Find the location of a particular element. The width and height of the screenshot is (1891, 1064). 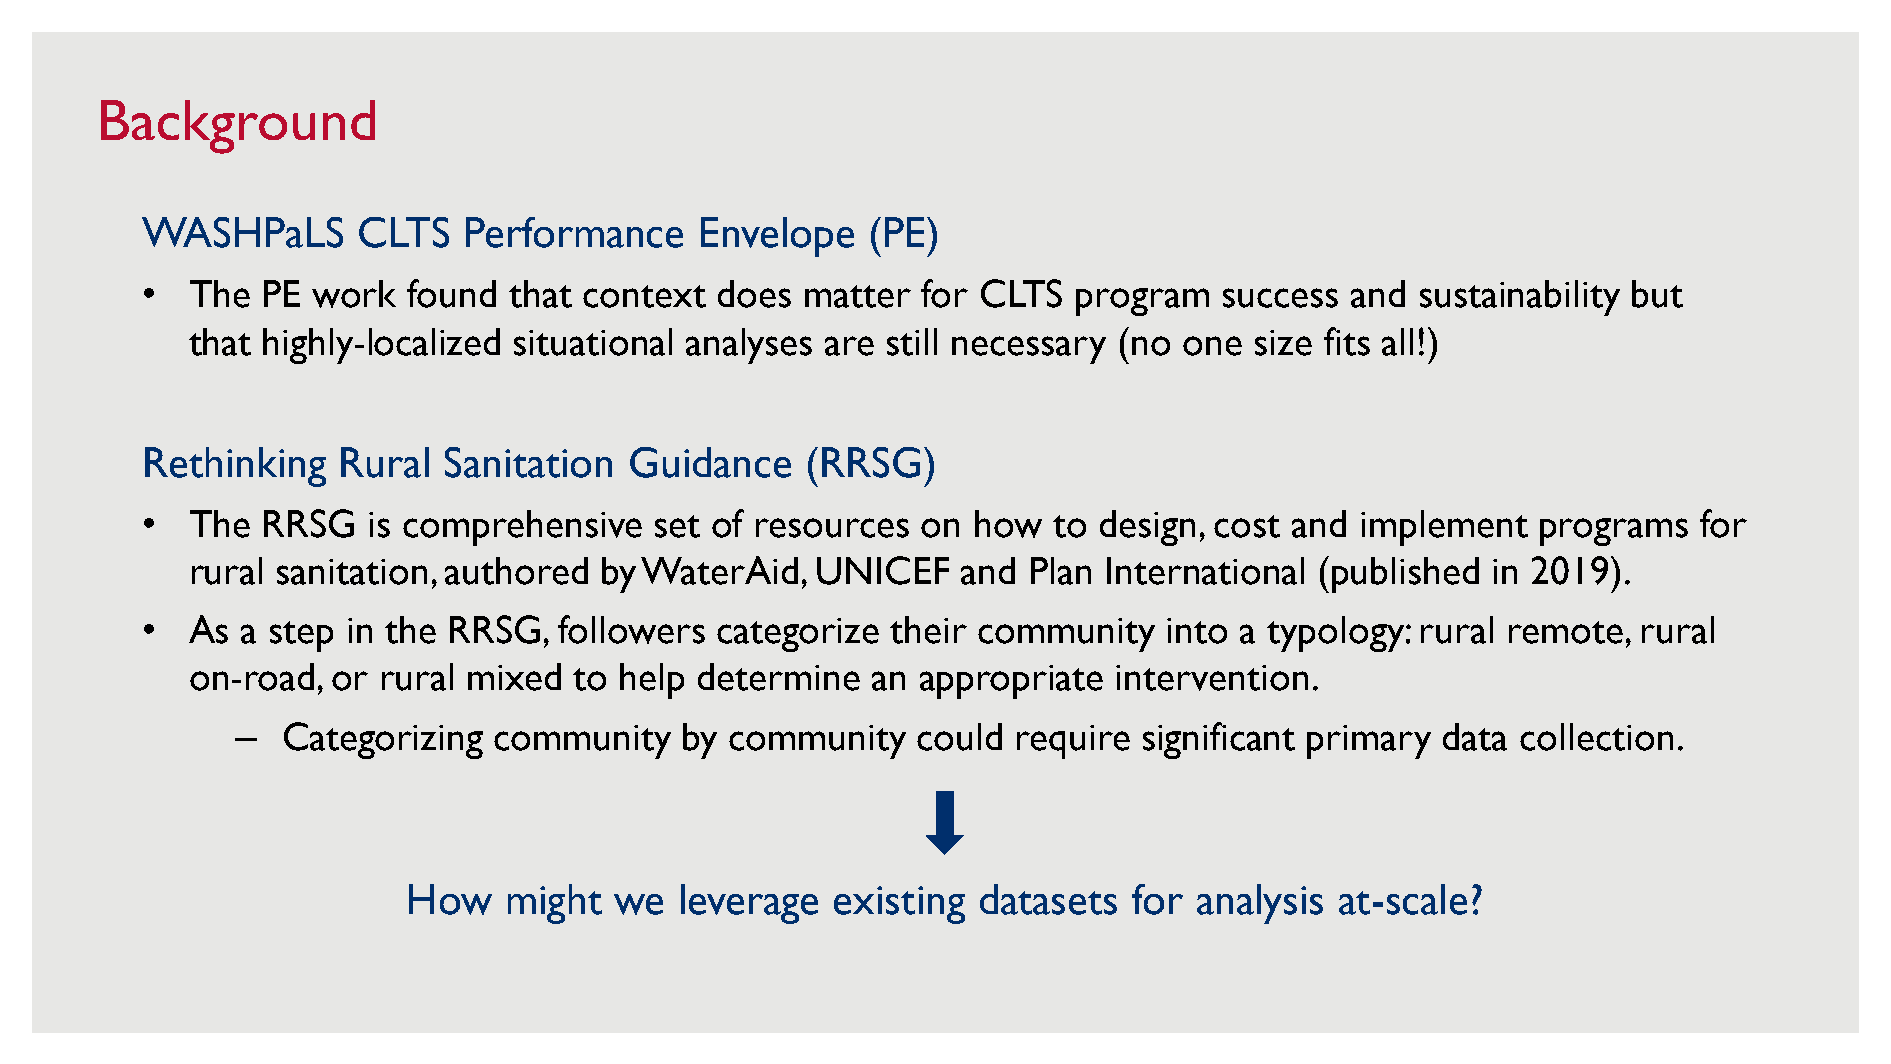

existing is located at coordinates (899, 905).
